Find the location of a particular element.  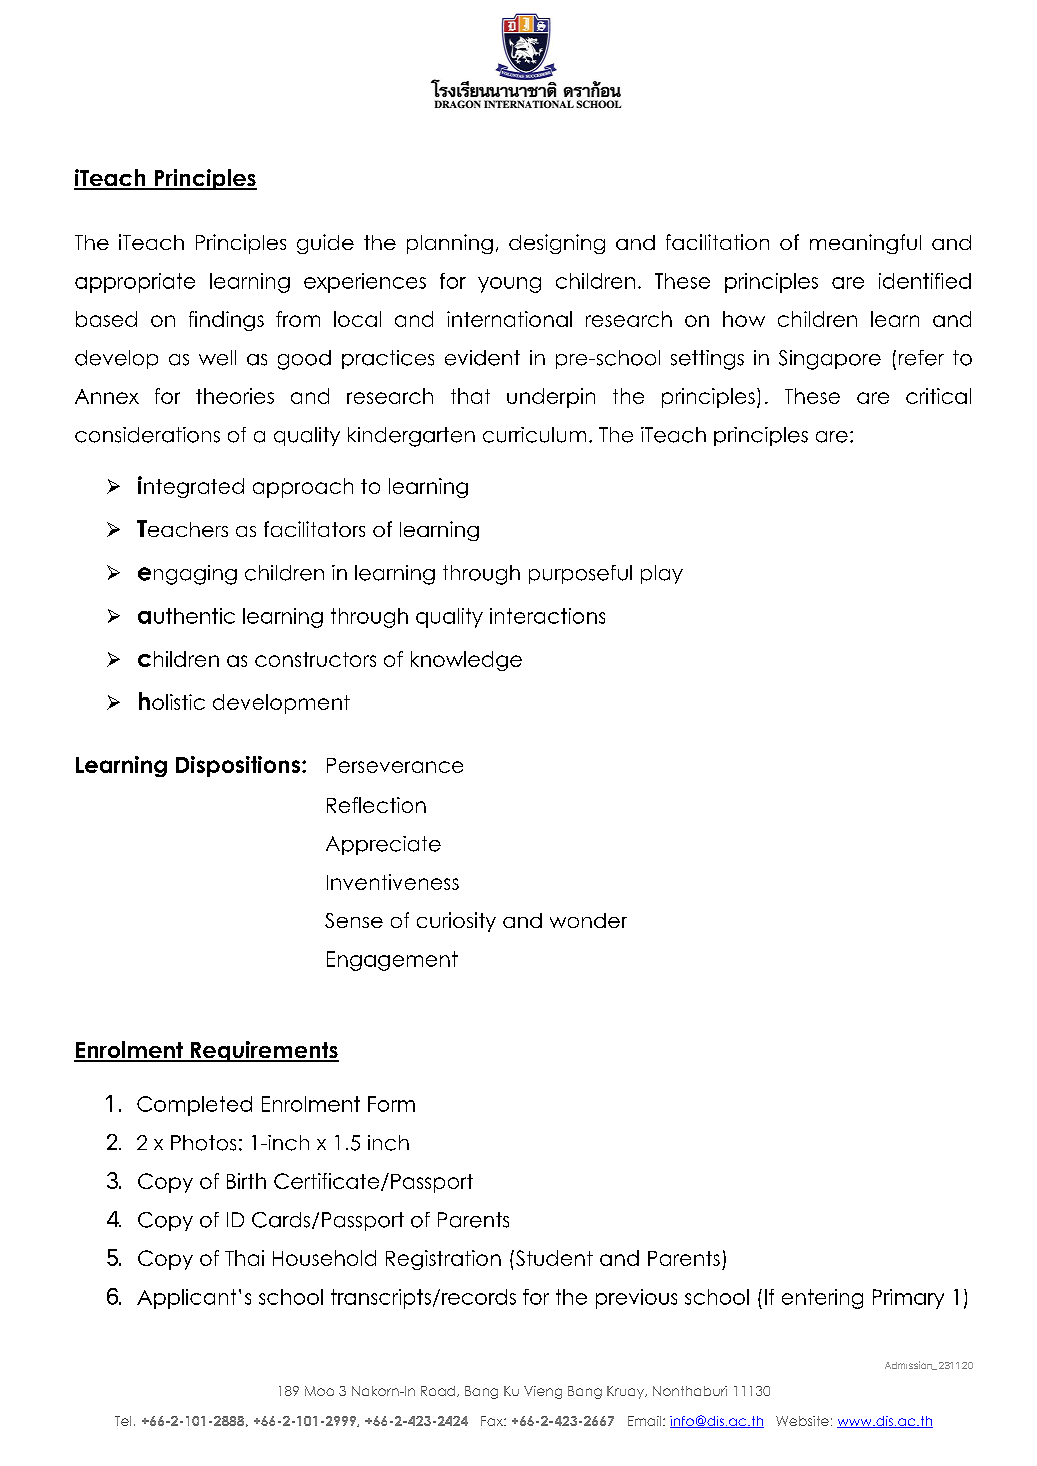

Requirements is located at coordinates (263, 1051).
